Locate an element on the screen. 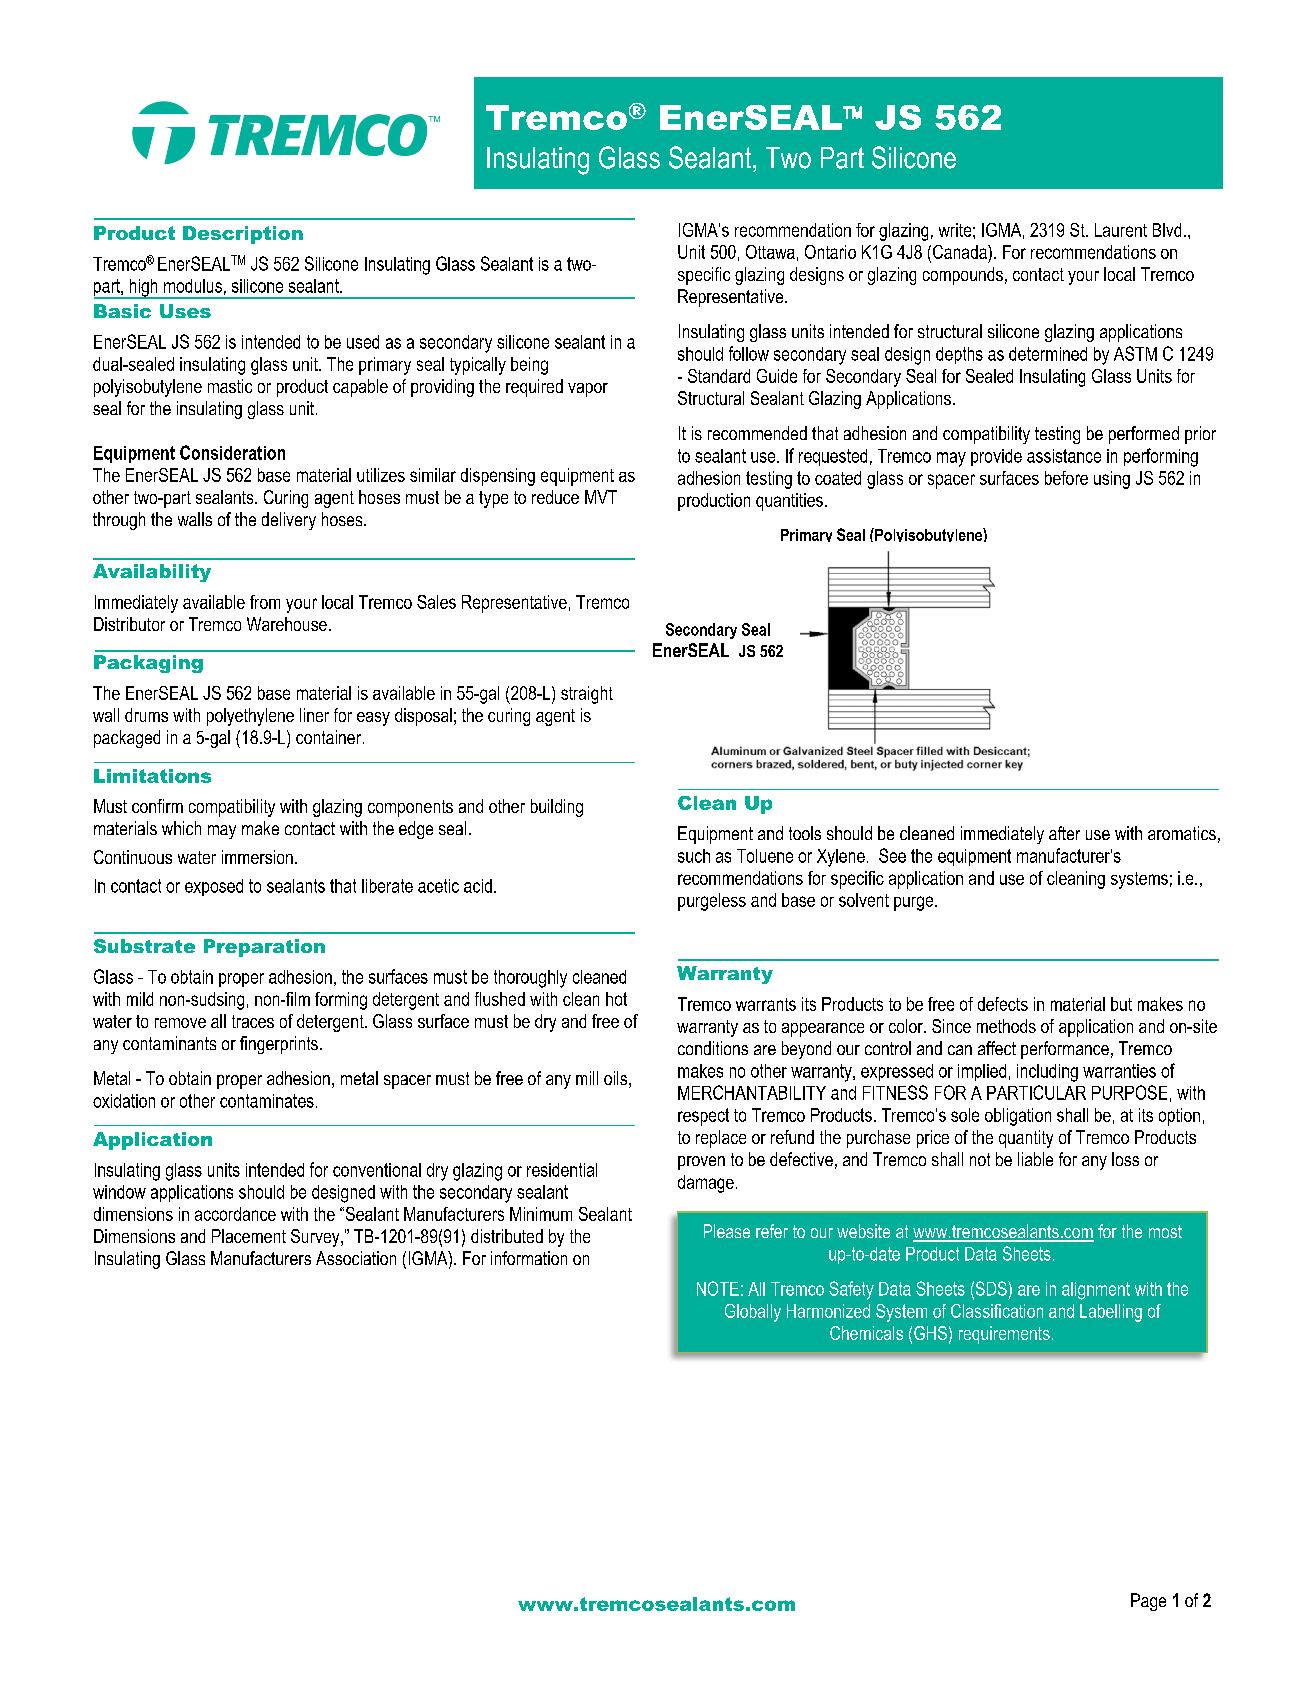  such is located at coordinates (694, 856).
